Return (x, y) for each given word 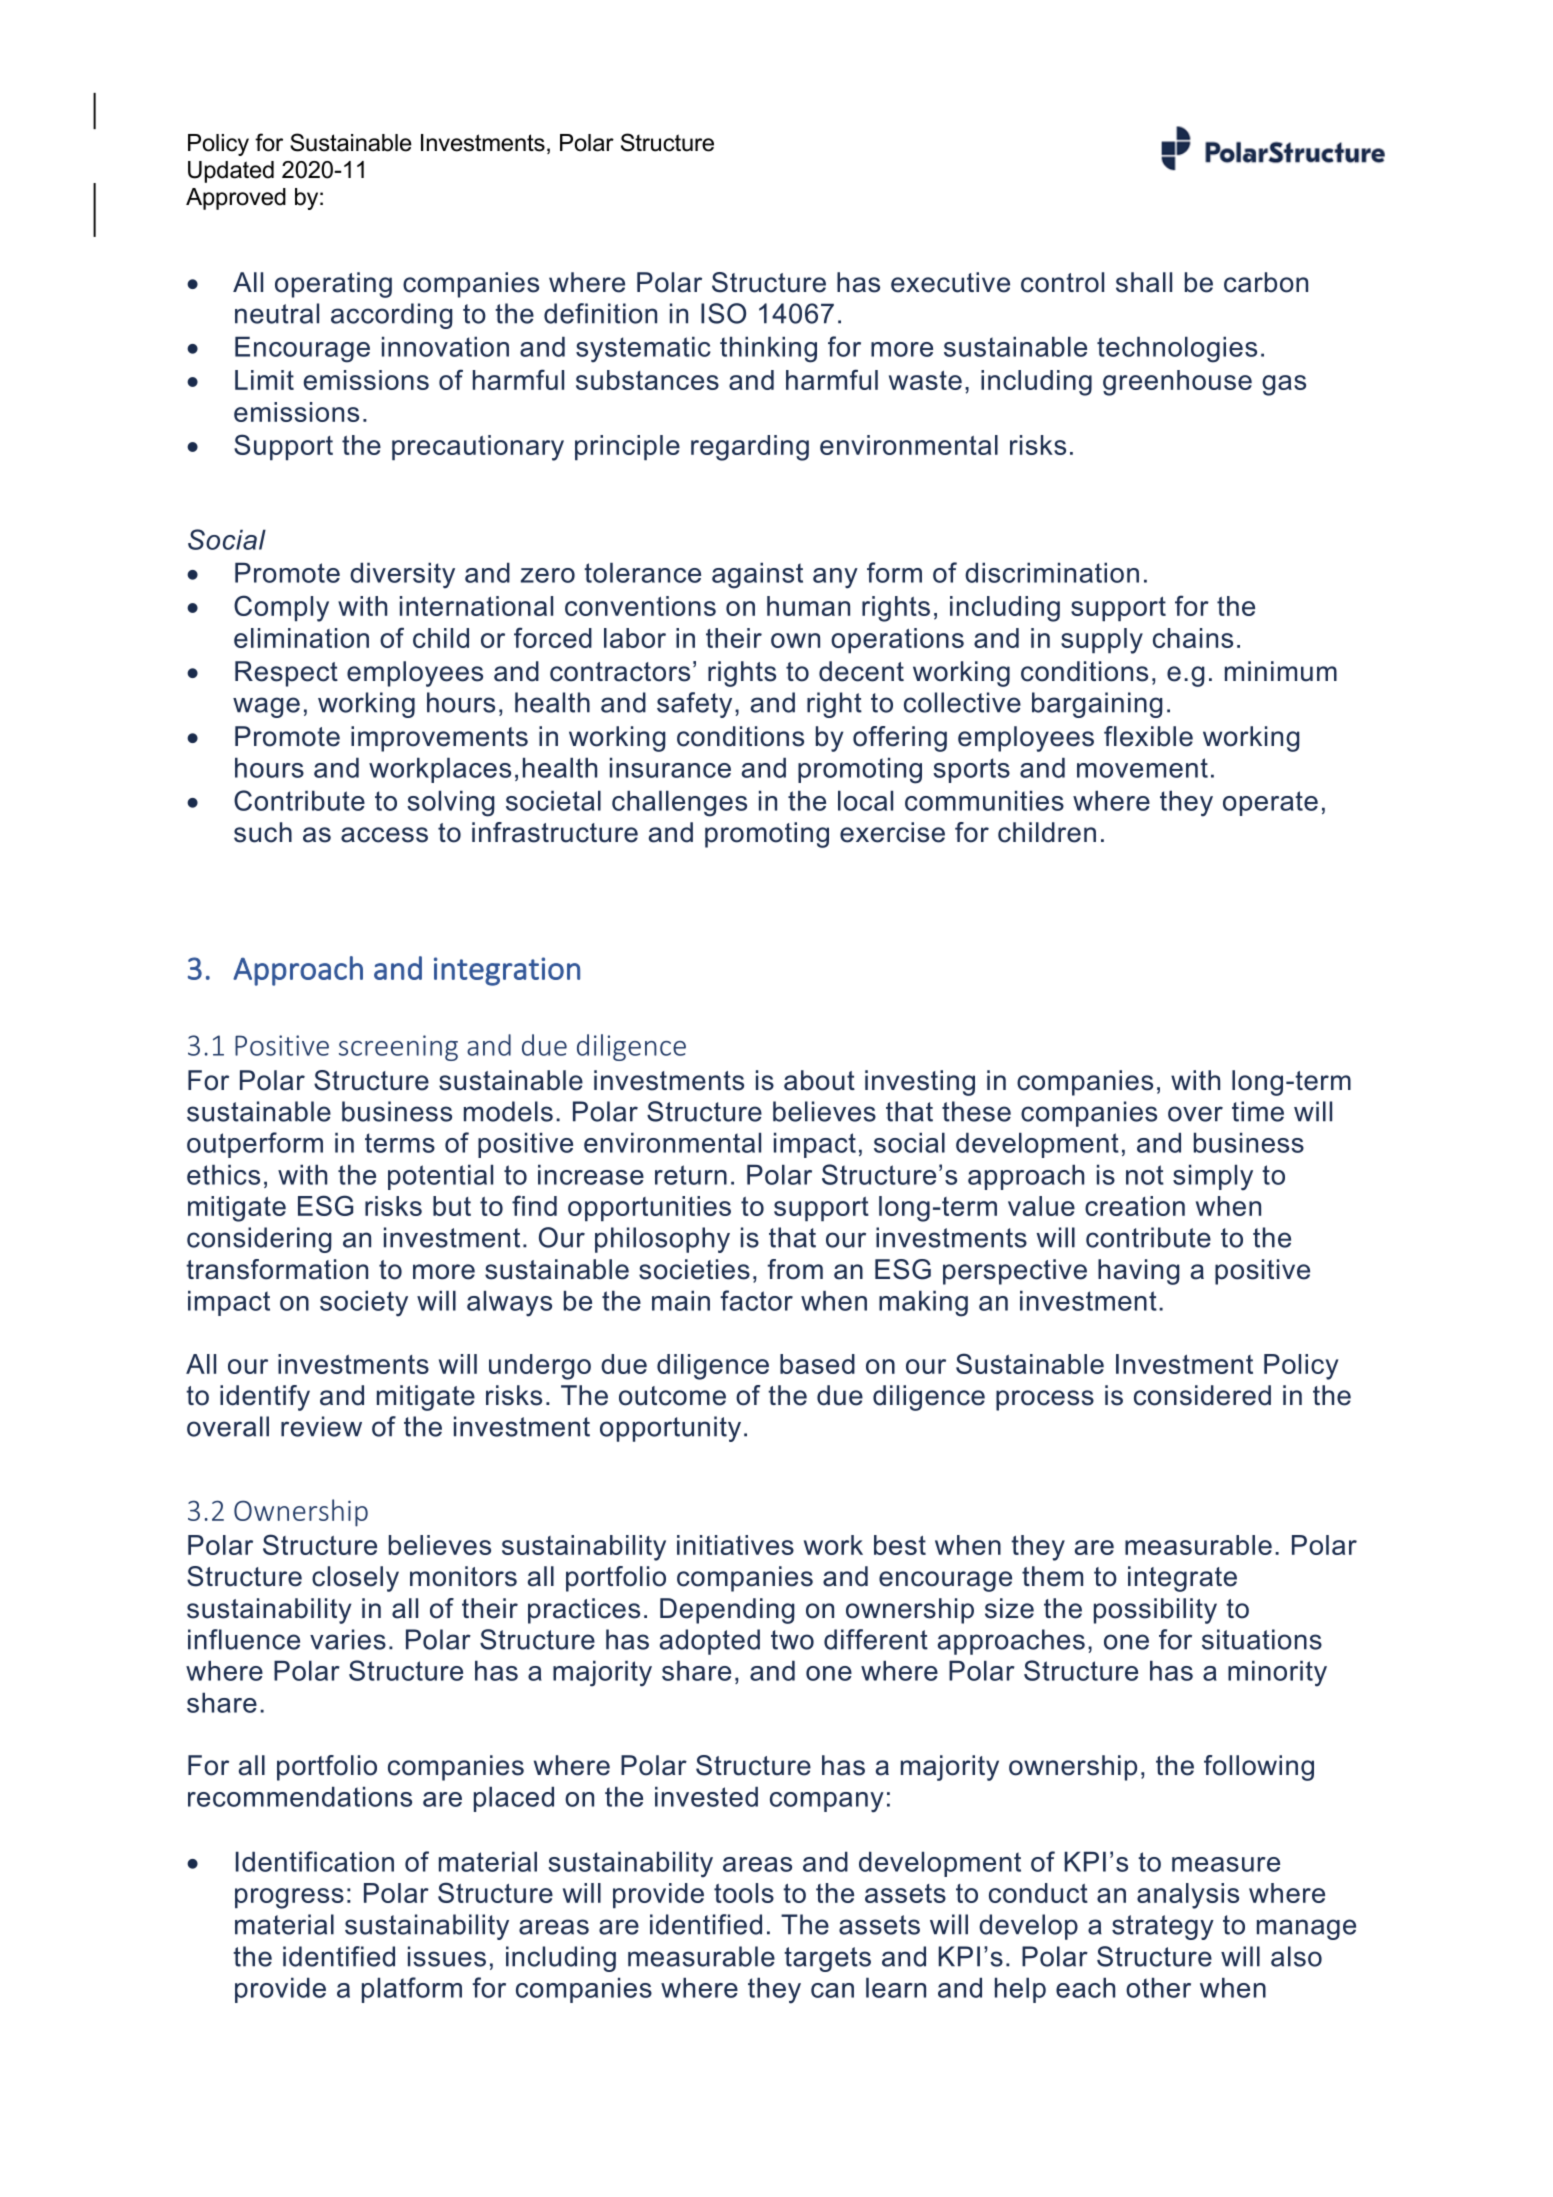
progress (289, 1898)
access (384, 835)
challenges (679, 803)
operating (333, 285)
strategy (1163, 1927)
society (364, 1303)
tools (744, 1893)
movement (1142, 768)
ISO (723, 313)
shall (1144, 282)
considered (1202, 1395)
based (817, 1364)
